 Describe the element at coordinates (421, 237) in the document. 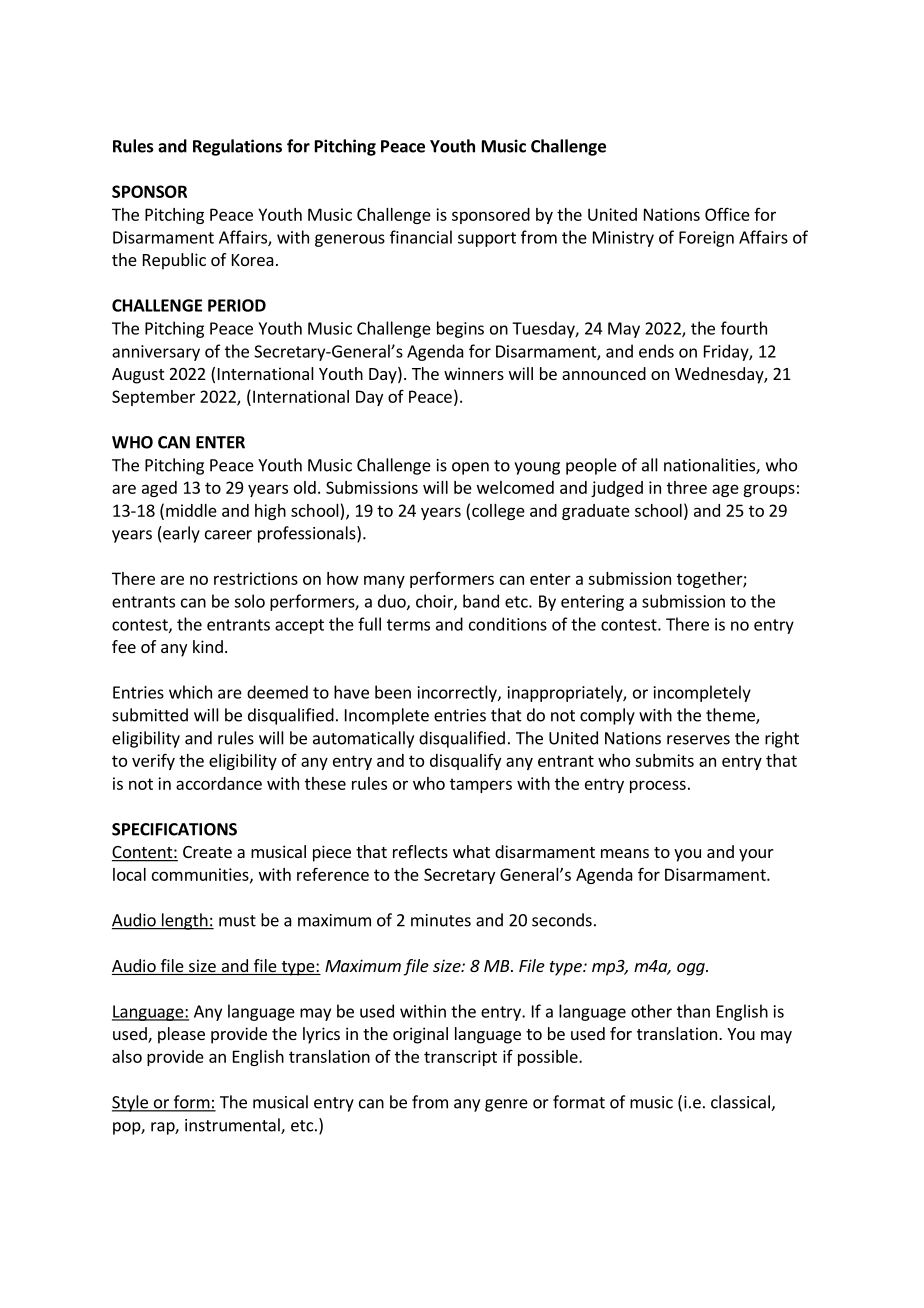

I see `financial` at that location.
